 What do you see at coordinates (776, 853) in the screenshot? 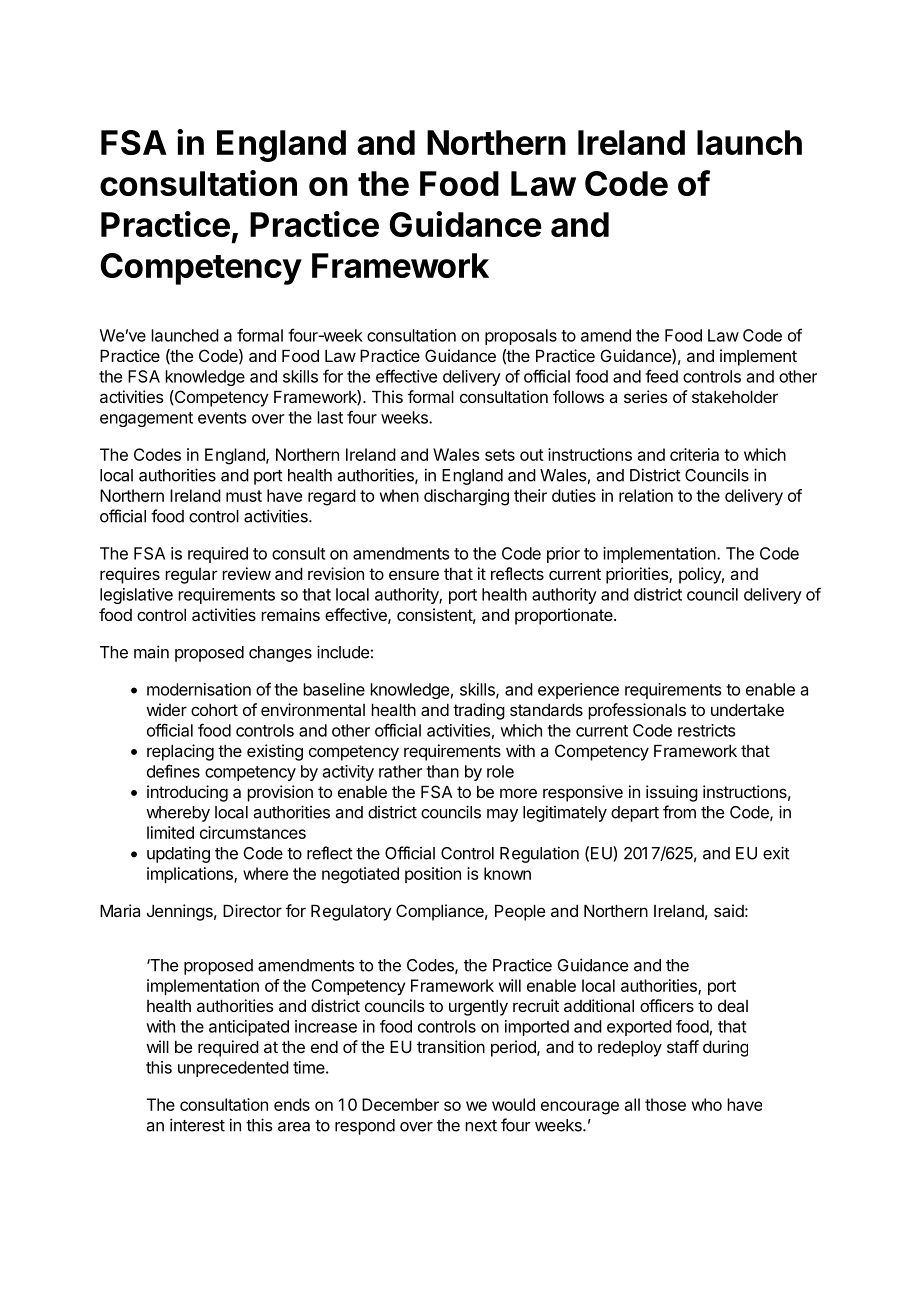
I see `exit` at bounding box center [776, 853].
